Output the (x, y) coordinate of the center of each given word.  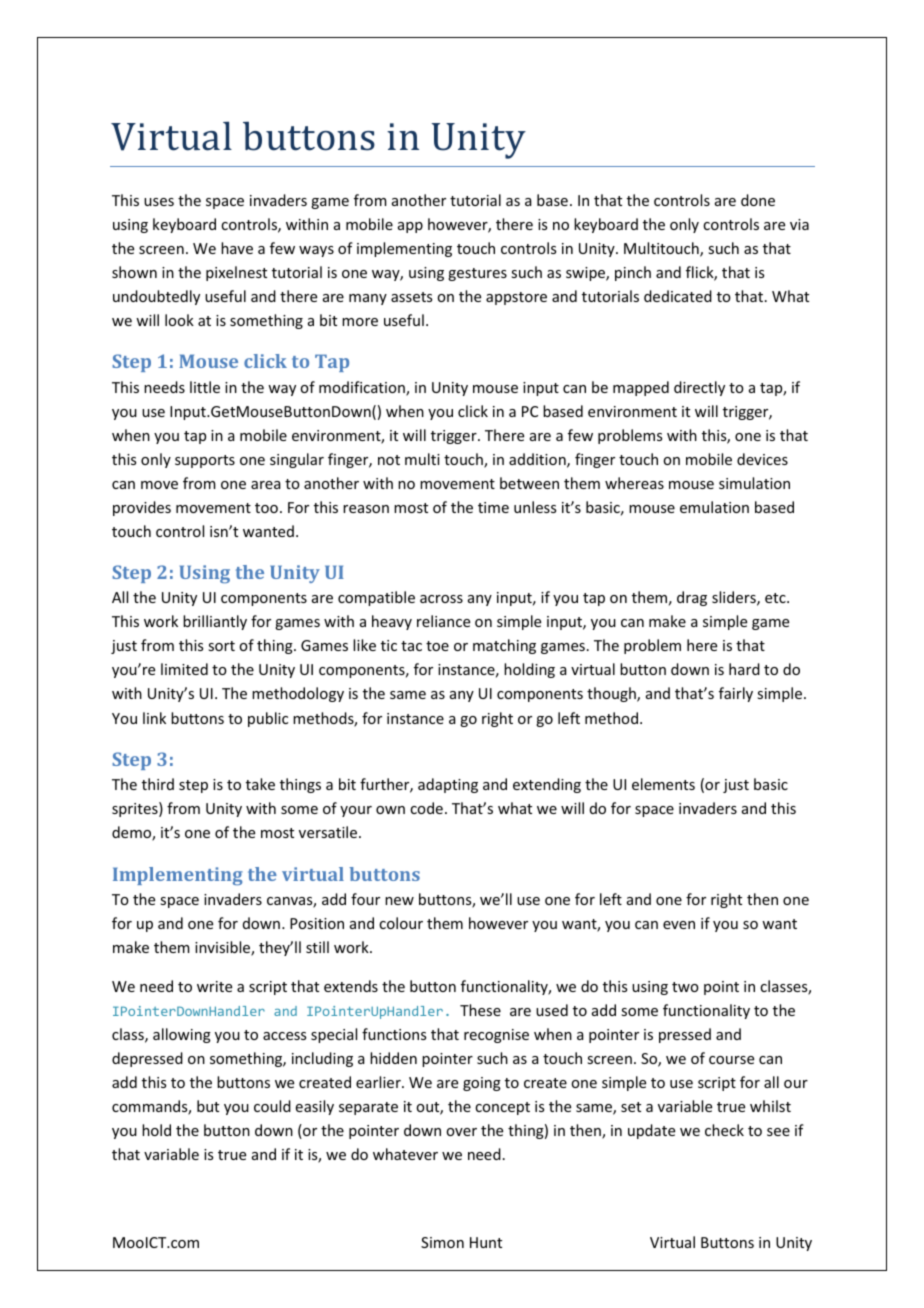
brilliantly (215, 622)
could (272, 1106)
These (480, 1010)
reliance (443, 621)
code (426, 808)
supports (205, 461)
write (214, 986)
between (529, 483)
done (758, 200)
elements (663, 784)
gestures (477, 274)
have (237, 248)
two (685, 987)
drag (692, 598)
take (260, 784)
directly (699, 388)
